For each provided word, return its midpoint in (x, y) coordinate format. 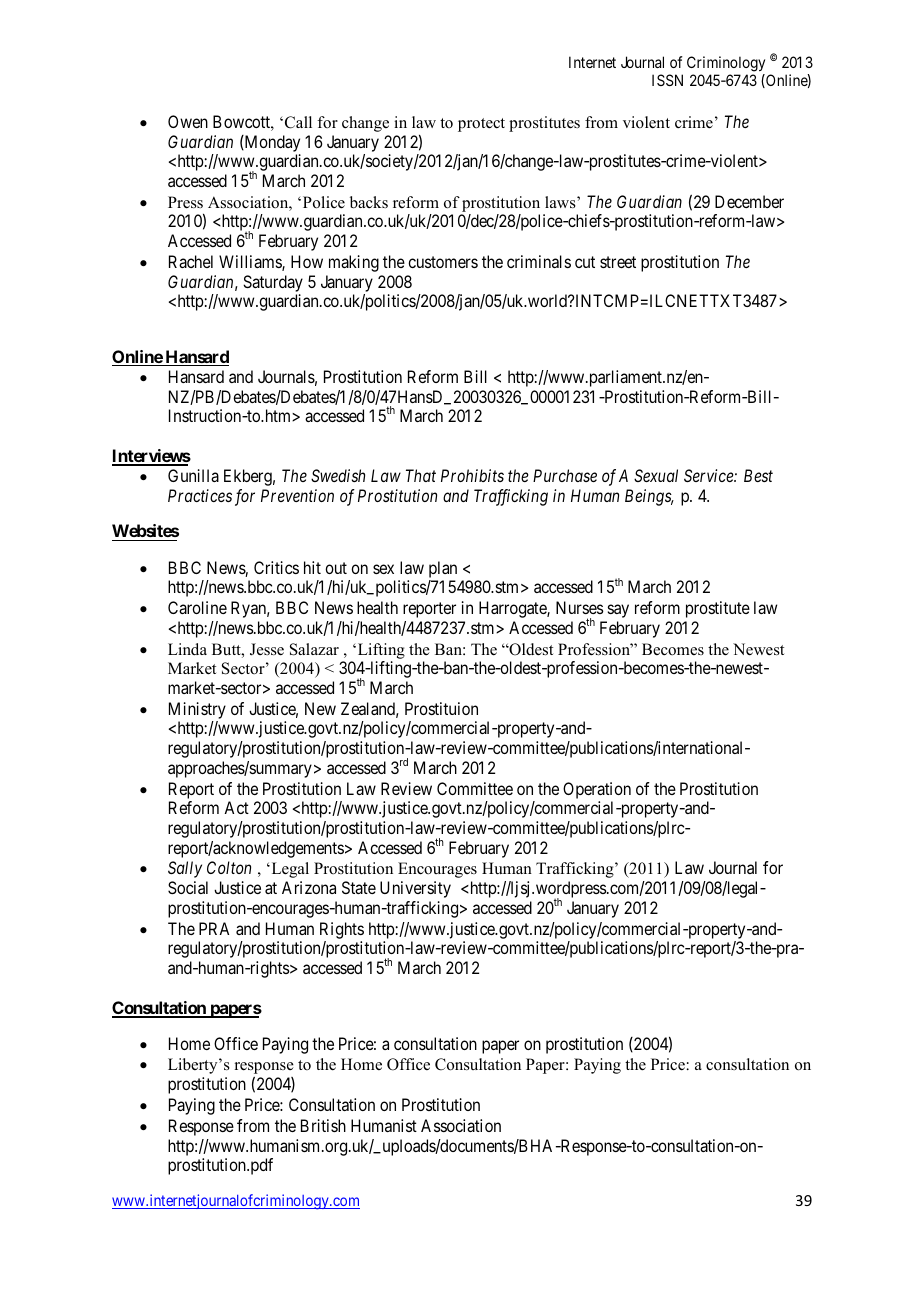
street (618, 262)
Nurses (580, 607)
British (323, 1125)
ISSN (667, 80)
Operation (597, 790)
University (415, 889)
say (618, 611)
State (359, 887)
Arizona (309, 887)
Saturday (273, 283)
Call (298, 122)
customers (443, 262)
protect (481, 125)
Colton (229, 867)
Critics (276, 567)
